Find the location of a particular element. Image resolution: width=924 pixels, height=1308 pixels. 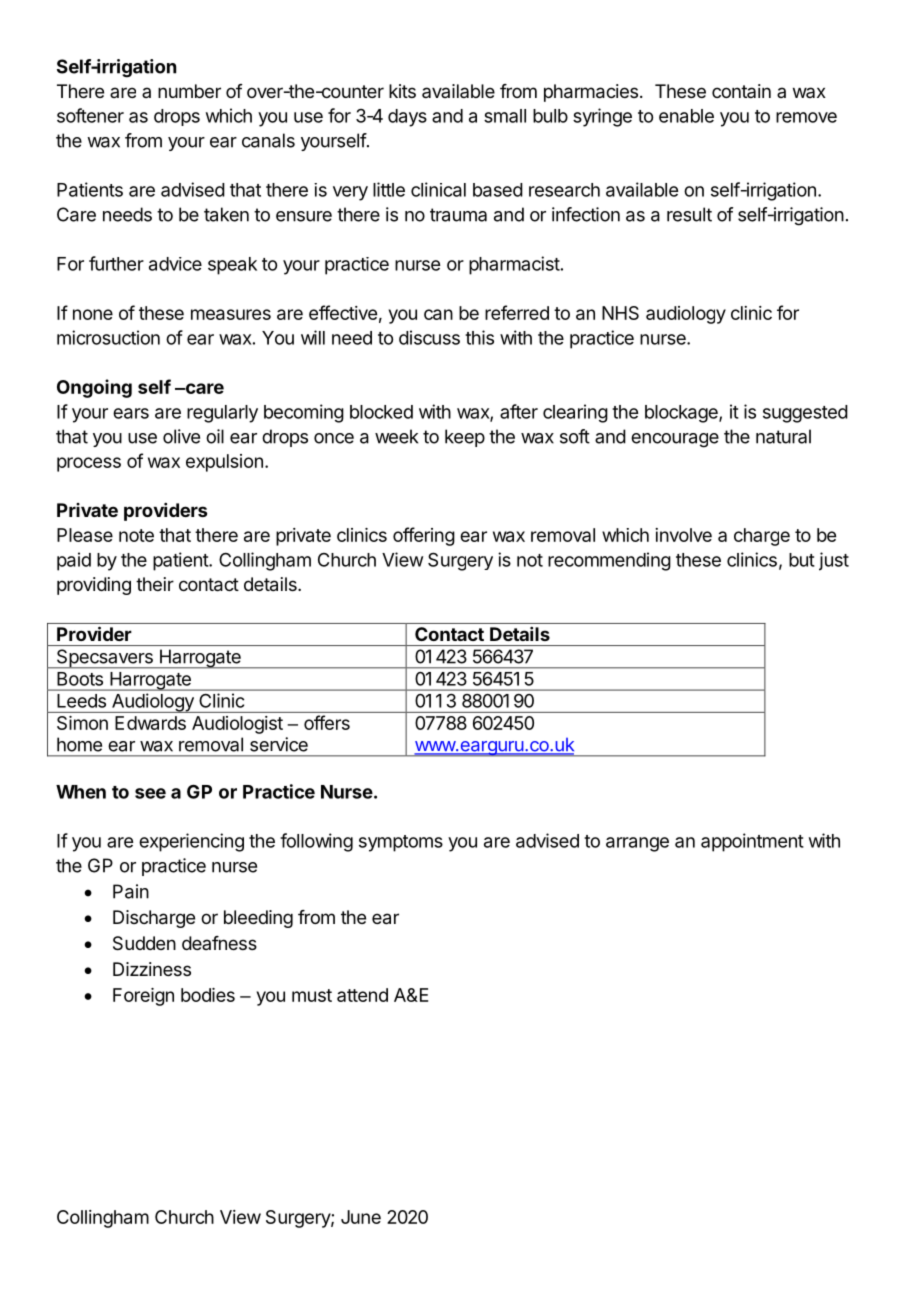

attend is located at coordinates (362, 995).
